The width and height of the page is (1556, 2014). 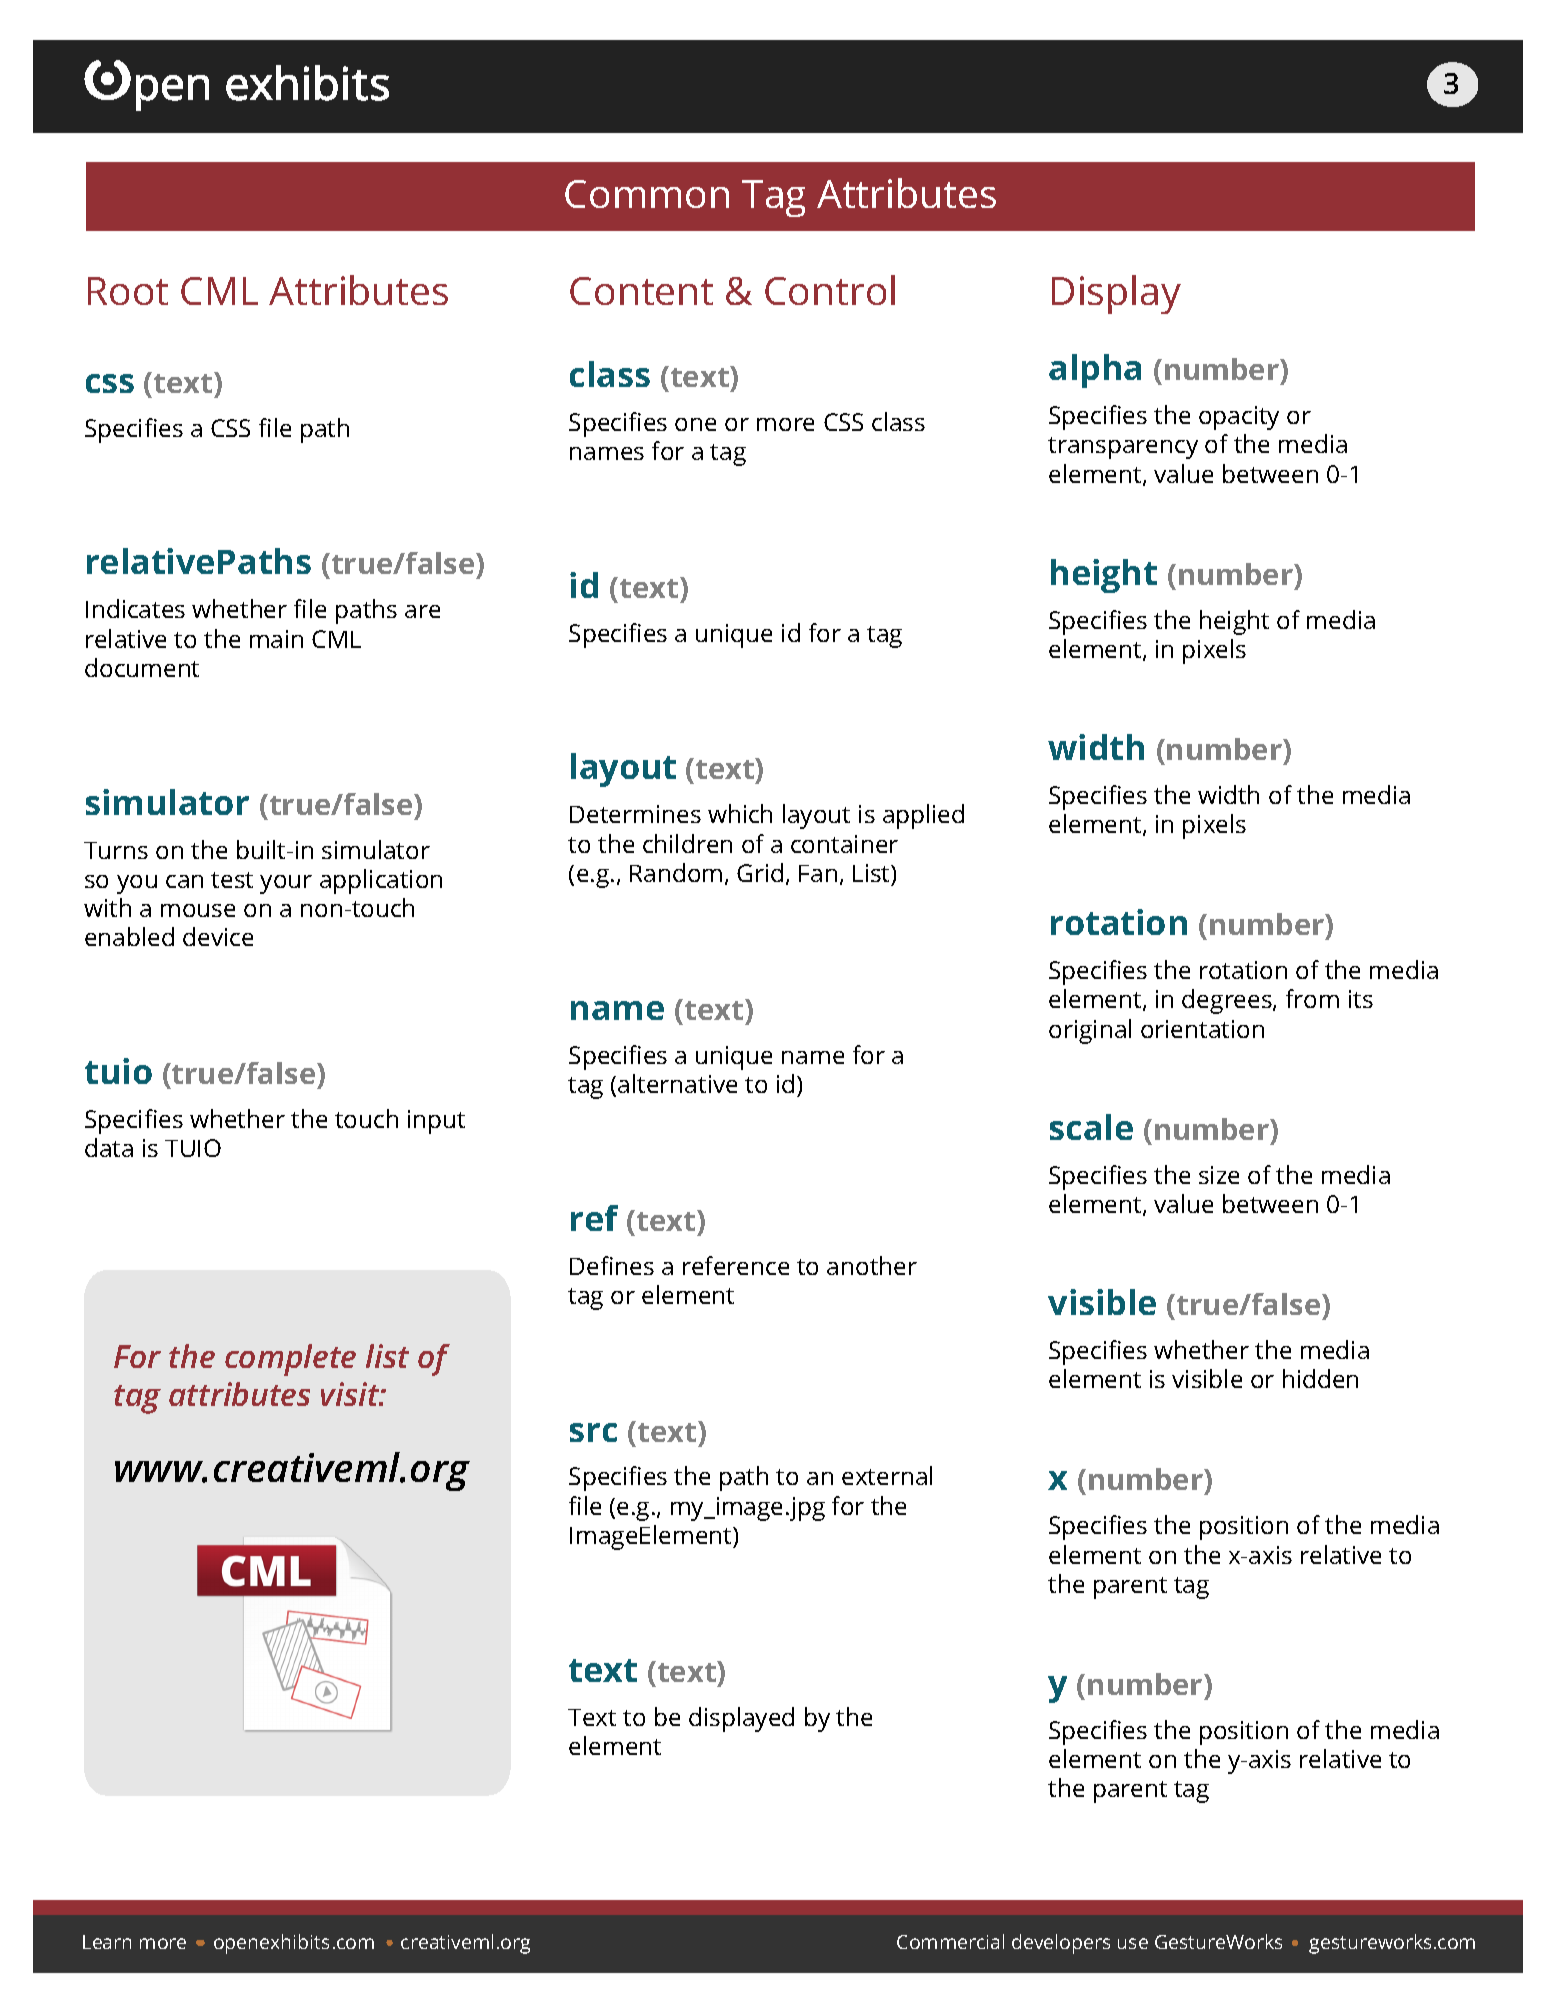 I want to click on orientation, so click(x=1202, y=1029).
